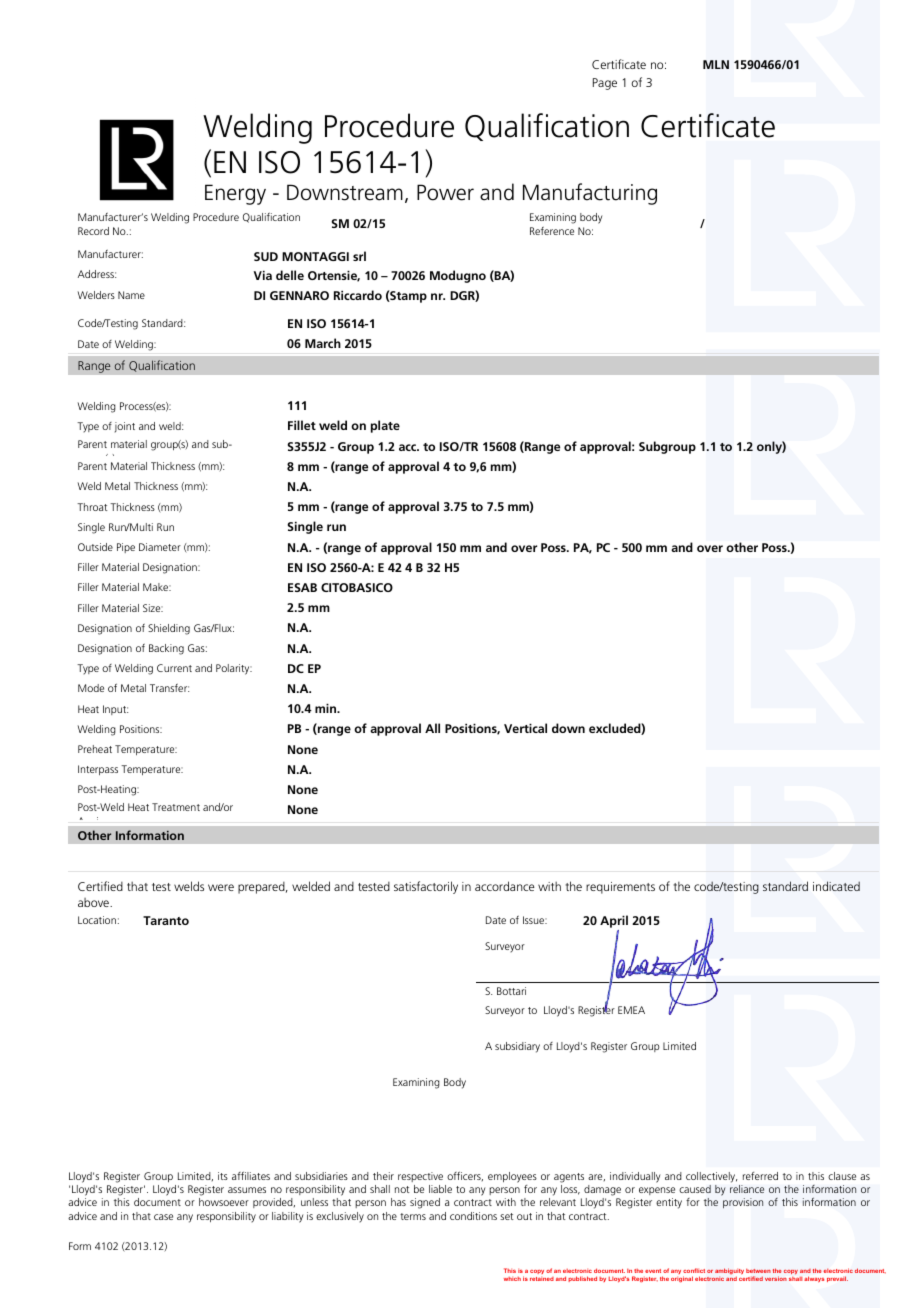 This screenshot has height=1308, width=924. I want to click on case, so click(163, 1217).
